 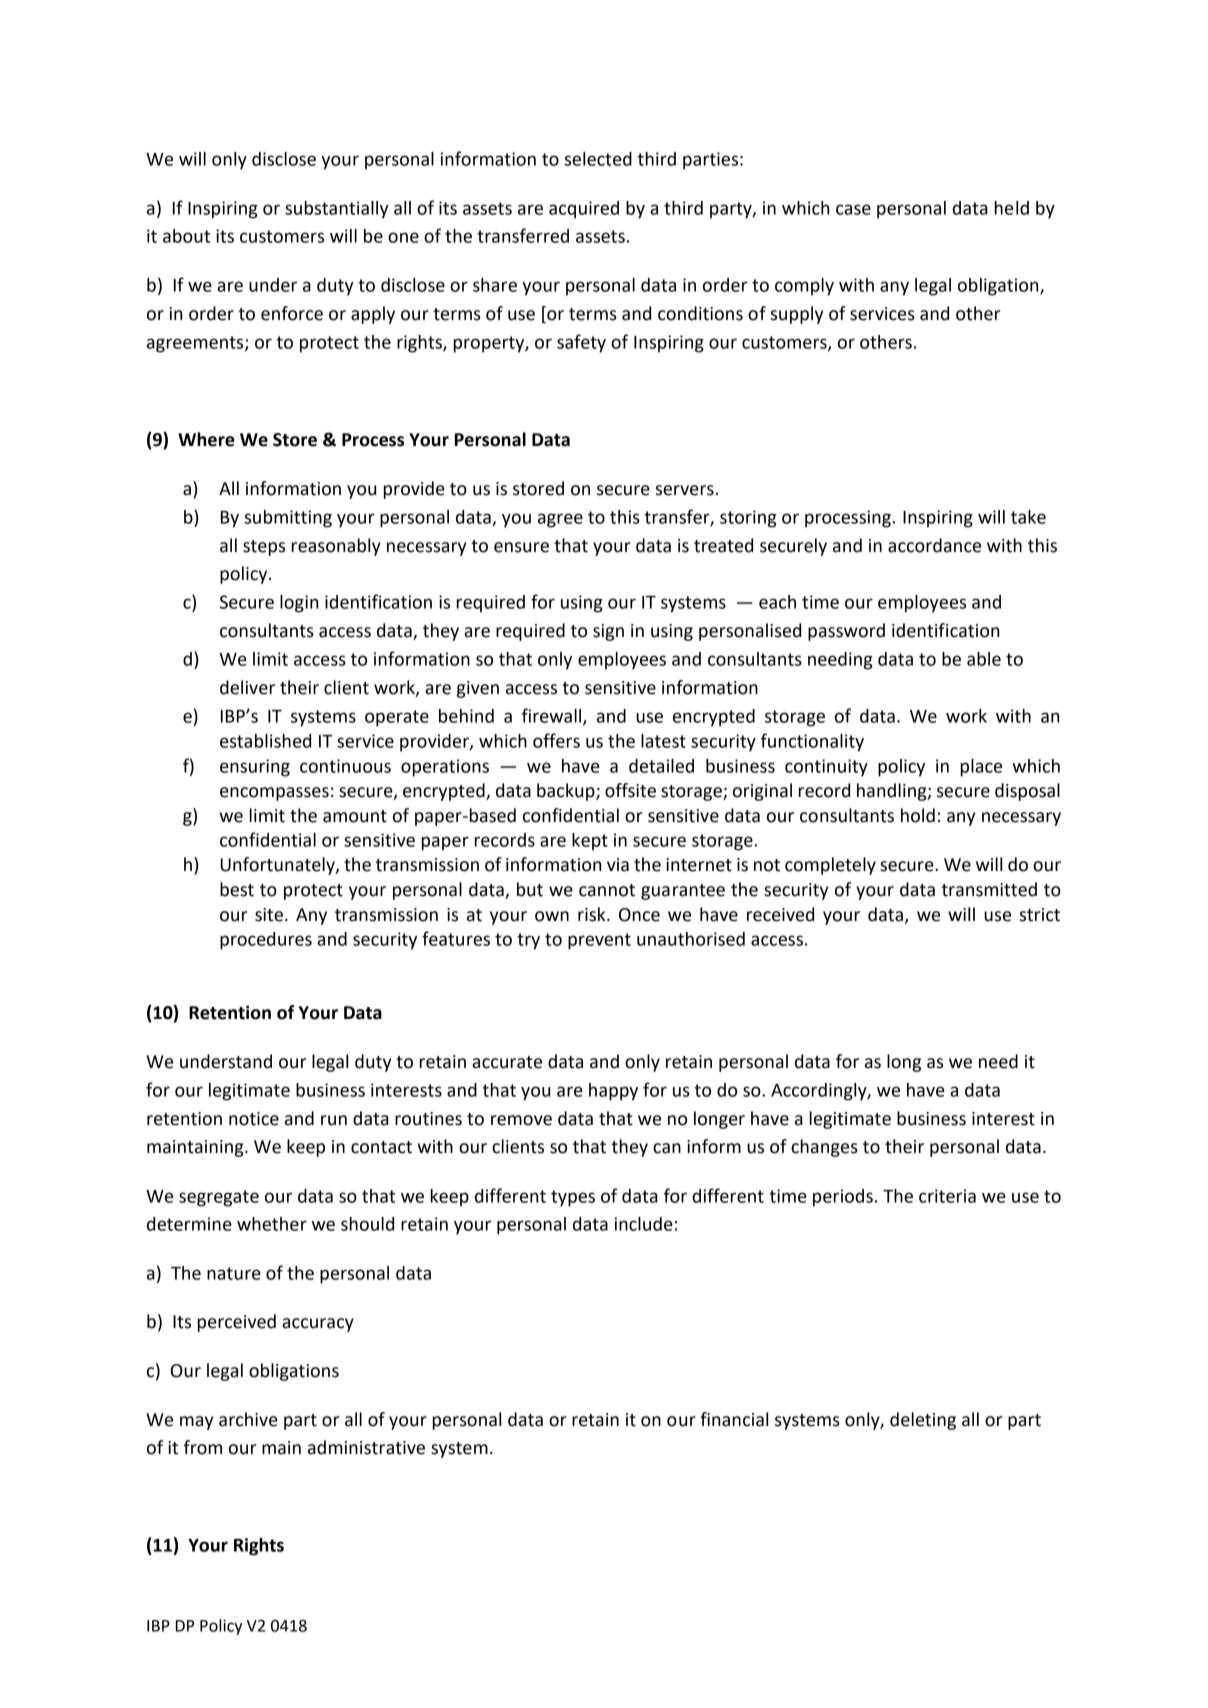 What do you see at coordinates (584, 210) in the screenshot?
I see `acquired` at bounding box center [584, 210].
